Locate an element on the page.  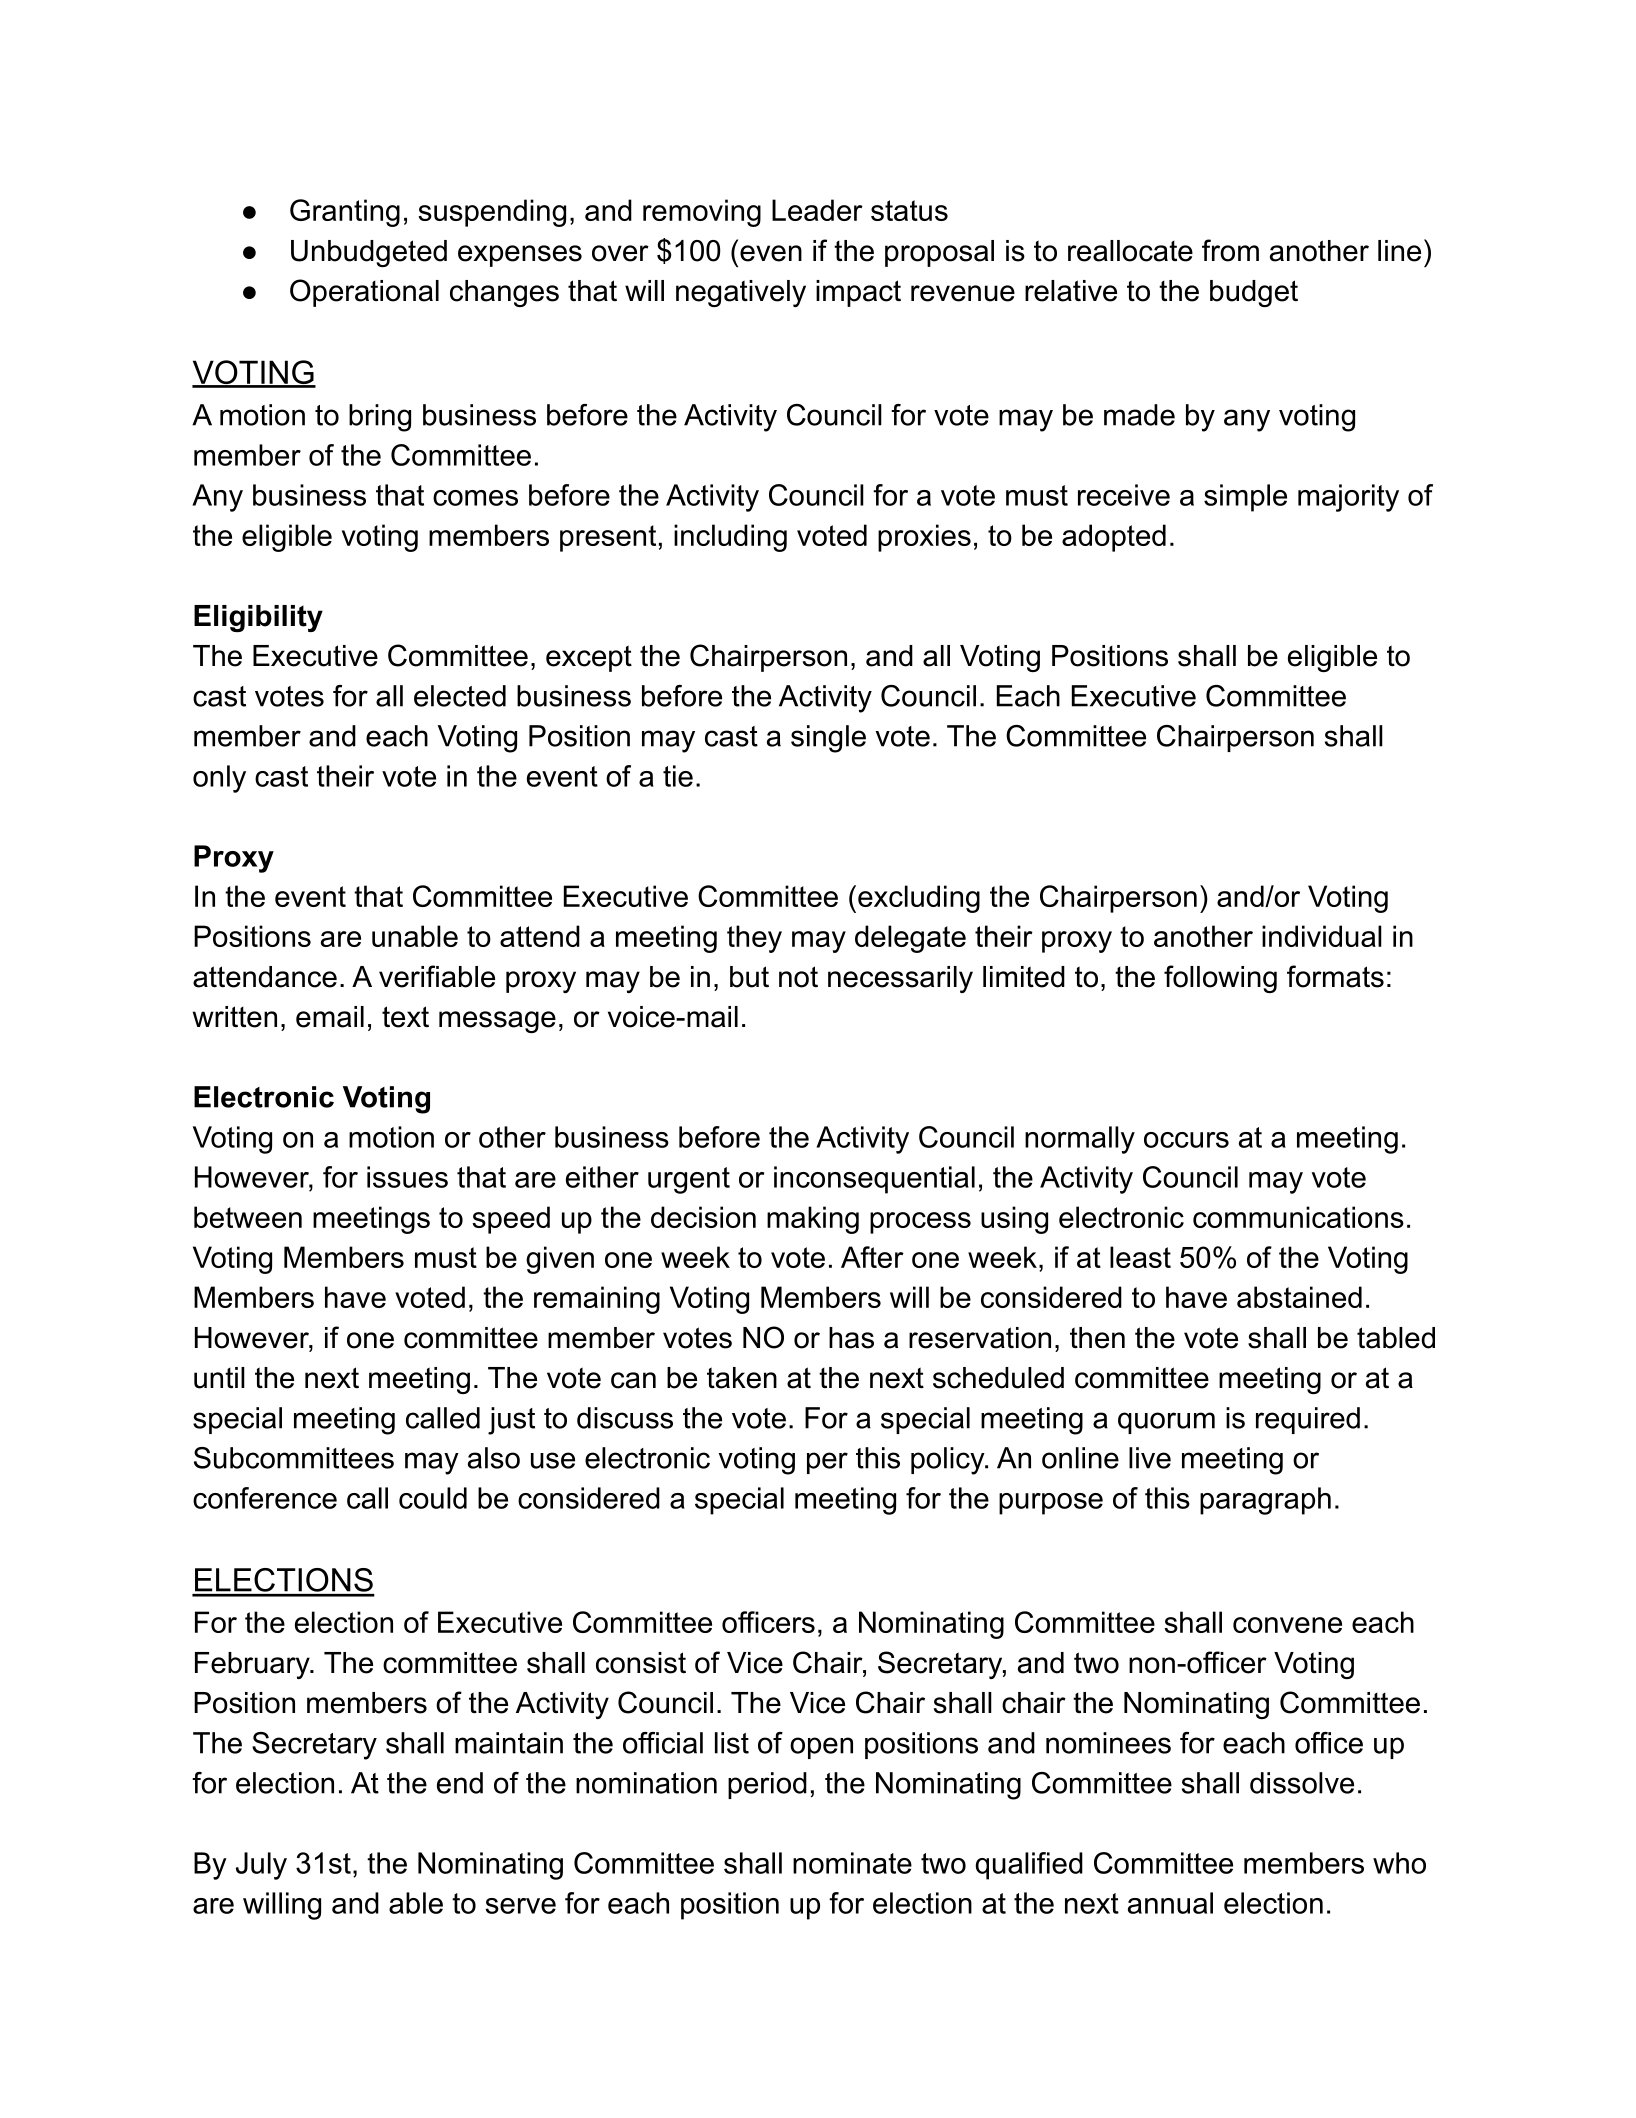
from is located at coordinates (1230, 250).
